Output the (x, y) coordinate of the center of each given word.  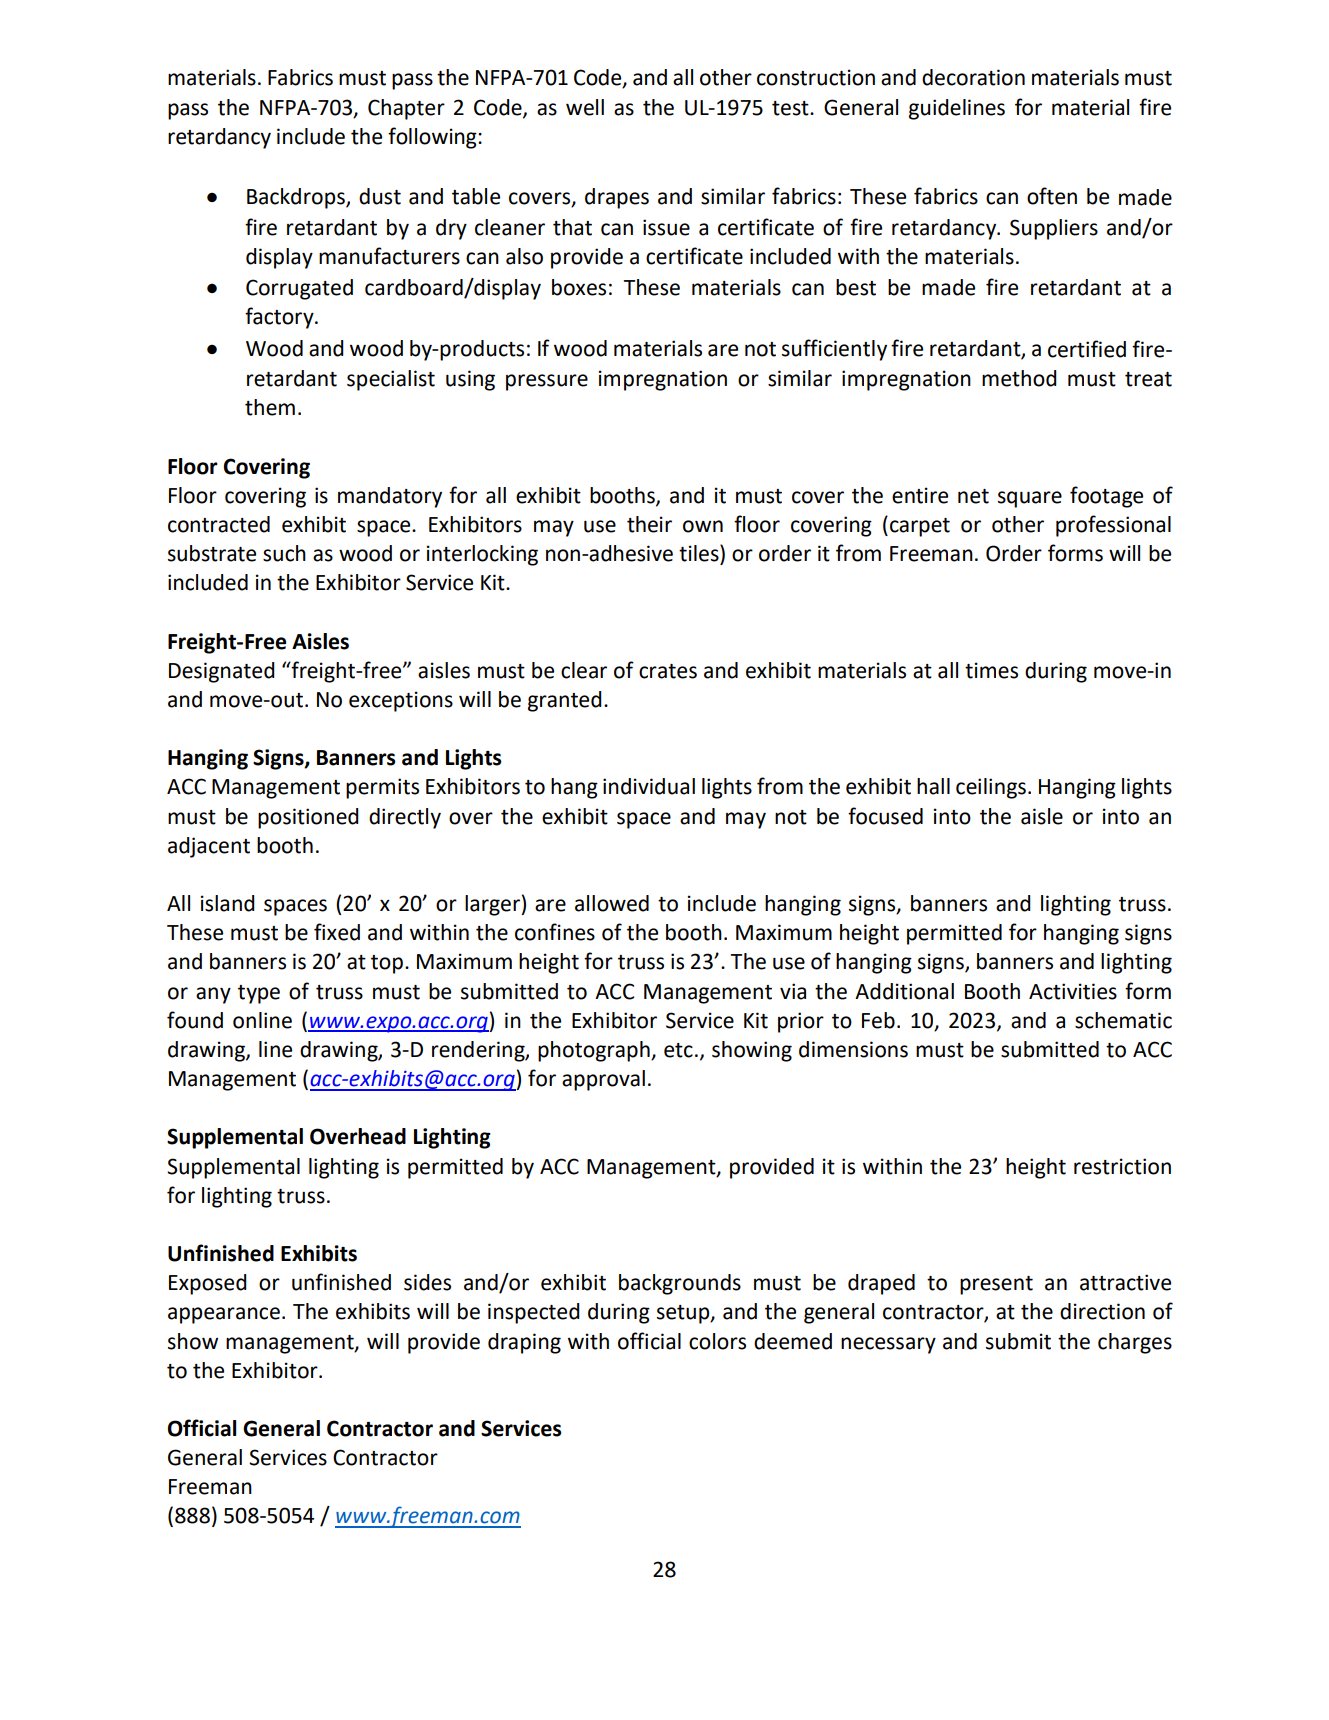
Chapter (406, 109)
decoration (973, 77)
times (991, 670)
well (585, 107)
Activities (1073, 991)
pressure (547, 382)
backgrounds (680, 1284)
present (996, 1285)
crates (668, 671)
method (1019, 378)
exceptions (401, 701)
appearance (224, 1315)
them (270, 407)
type (259, 994)
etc (678, 1050)
